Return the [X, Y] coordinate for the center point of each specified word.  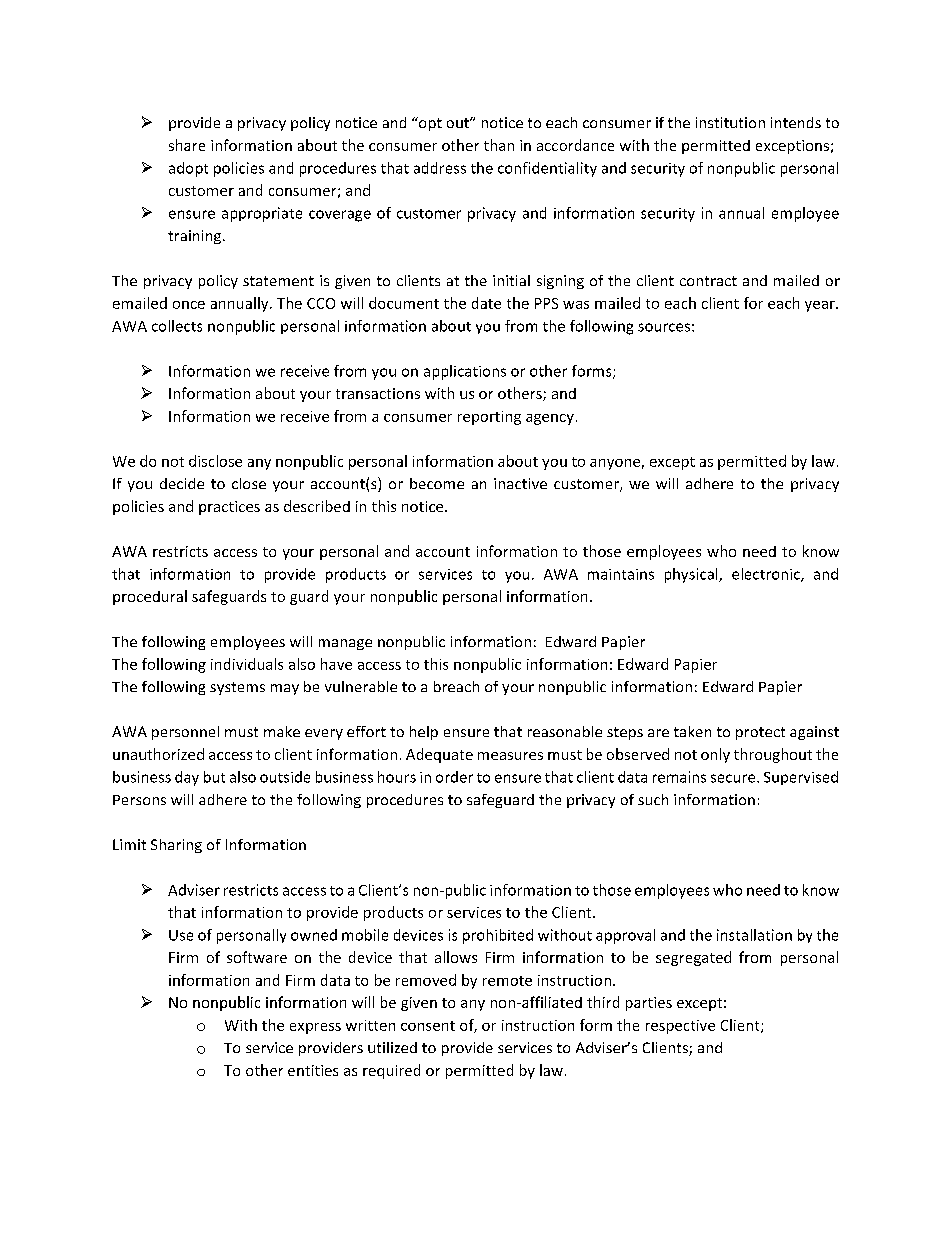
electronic [767, 575]
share [187, 145]
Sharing [176, 846]
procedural [150, 597]
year [821, 306]
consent [428, 1026]
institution [730, 122]
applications [465, 372]
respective [680, 1027]
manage [345, 644]
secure [734, 778]
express [315, 1028]
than [499, 145]
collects [177, 326]
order [454, 777]
